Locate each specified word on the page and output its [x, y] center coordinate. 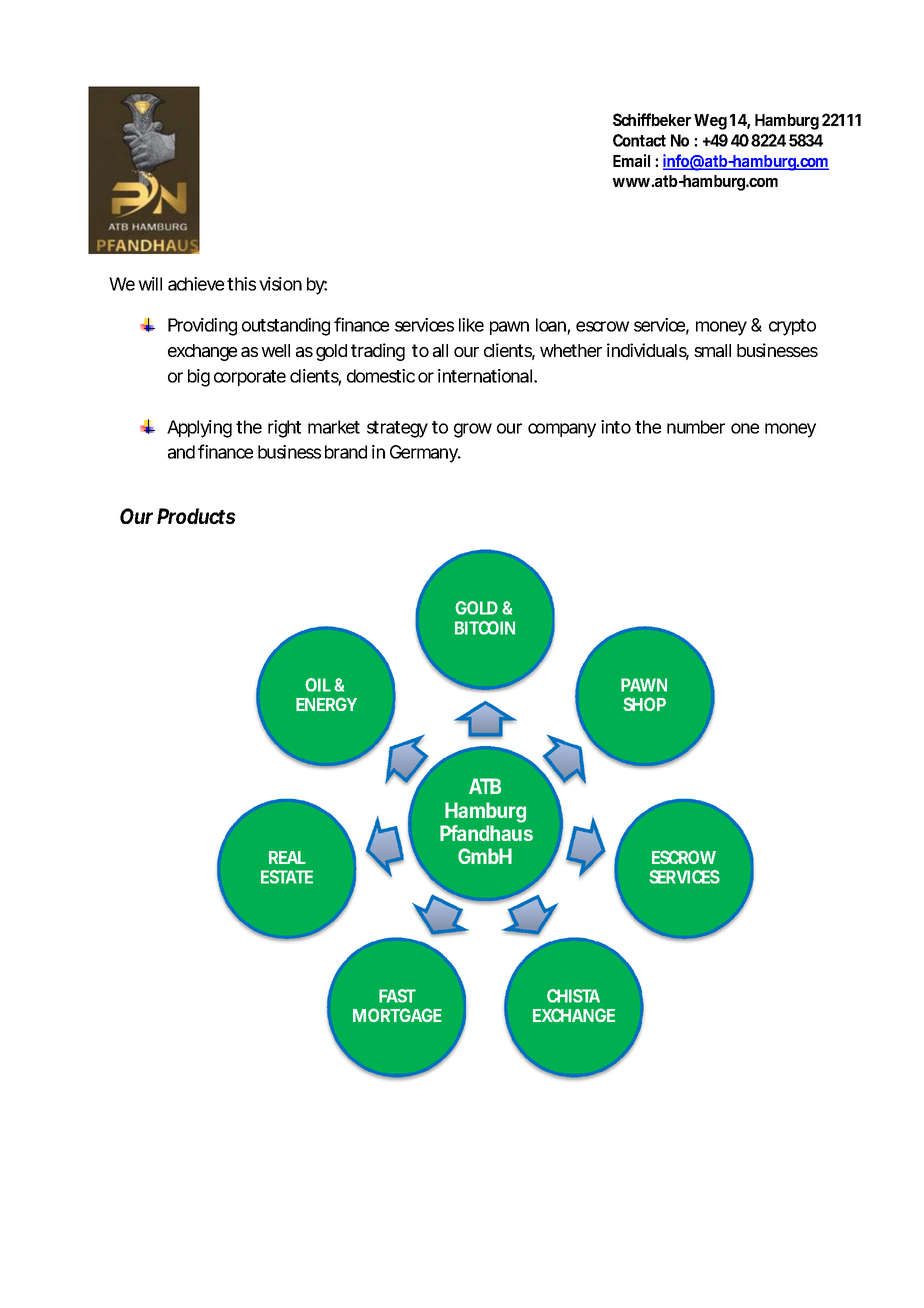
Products [196, 516]
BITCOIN [485, 628]
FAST [397, 996]
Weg [710, 122]
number [696, 427]
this [241, 284]
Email [631, 160]
